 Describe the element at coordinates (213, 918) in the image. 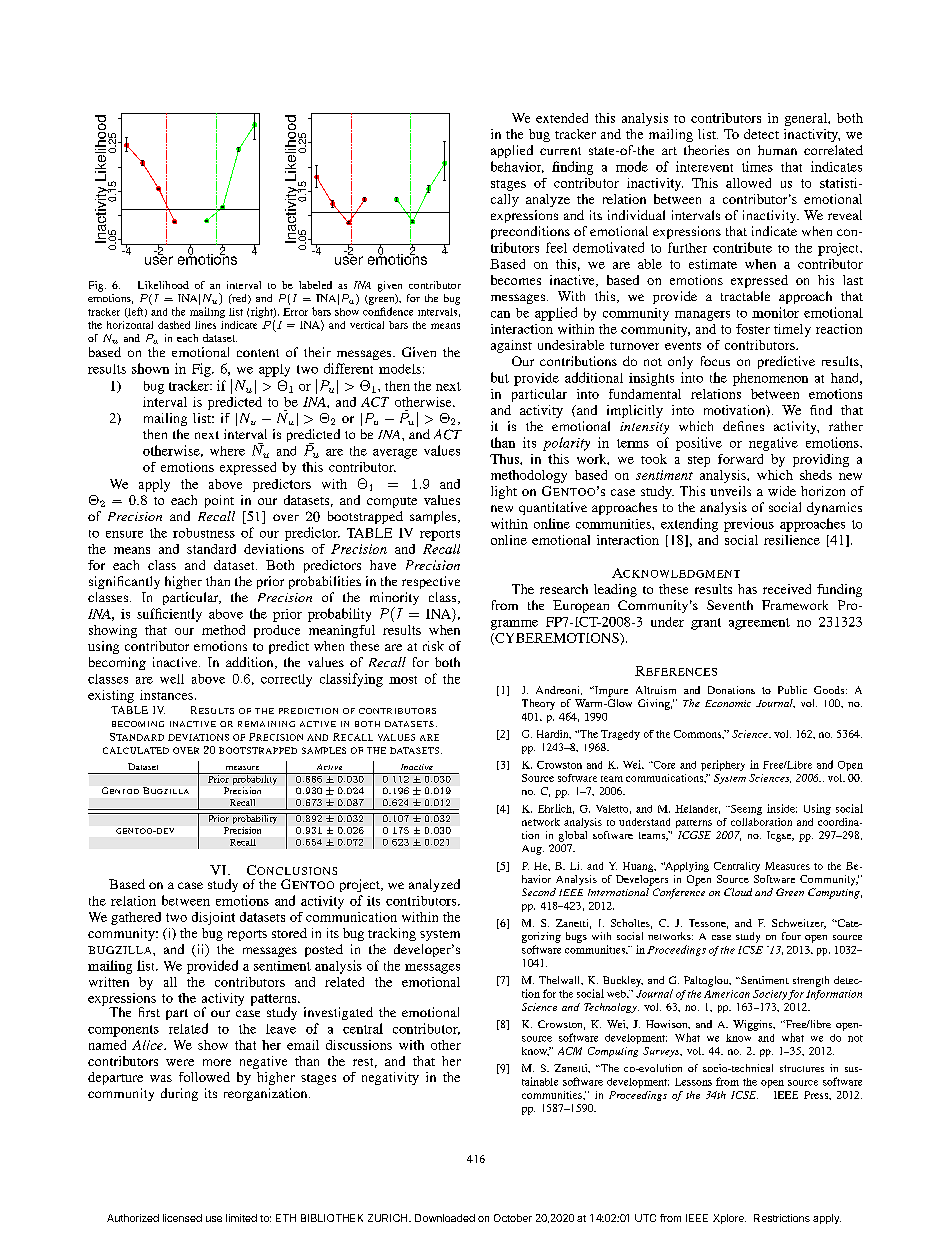

I see `disjoint` at that location.
